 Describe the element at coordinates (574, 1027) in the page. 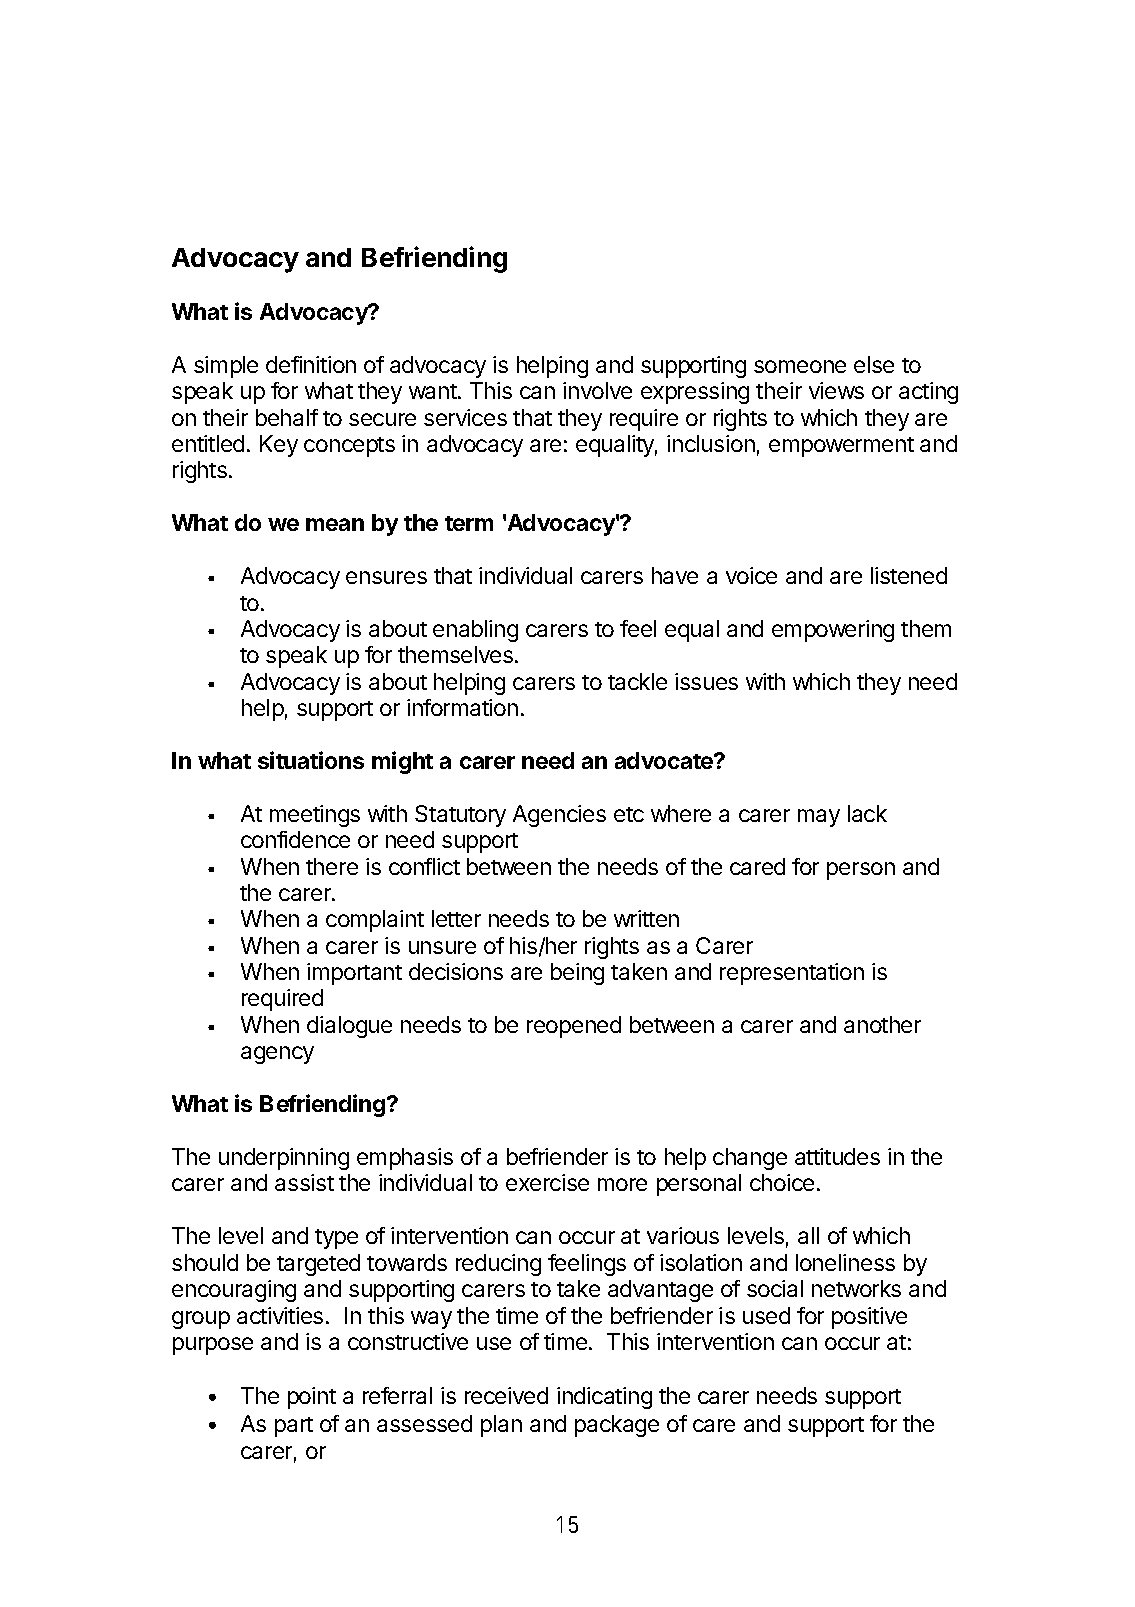

I see `reopened` at that location.
